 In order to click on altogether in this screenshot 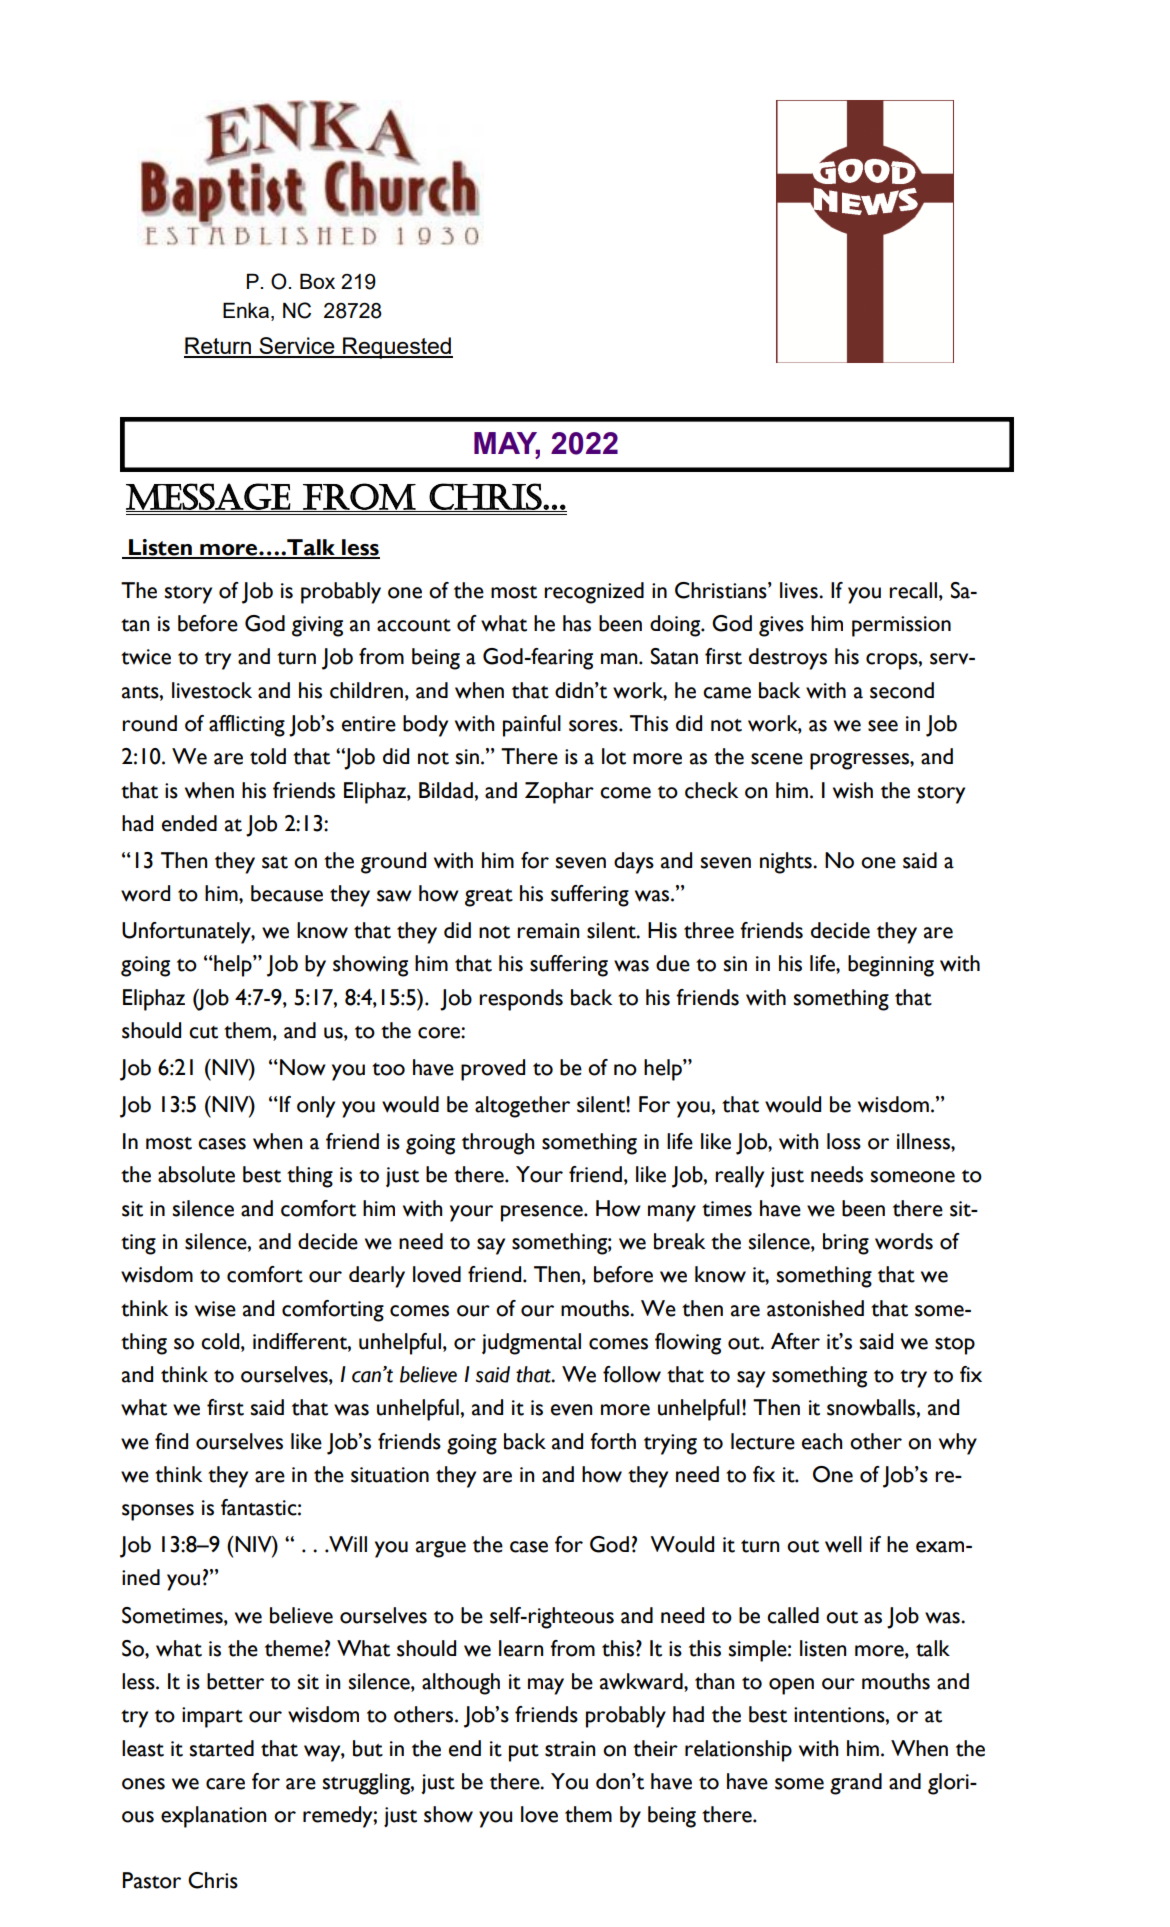, I will do `click(522, 1107)`.
